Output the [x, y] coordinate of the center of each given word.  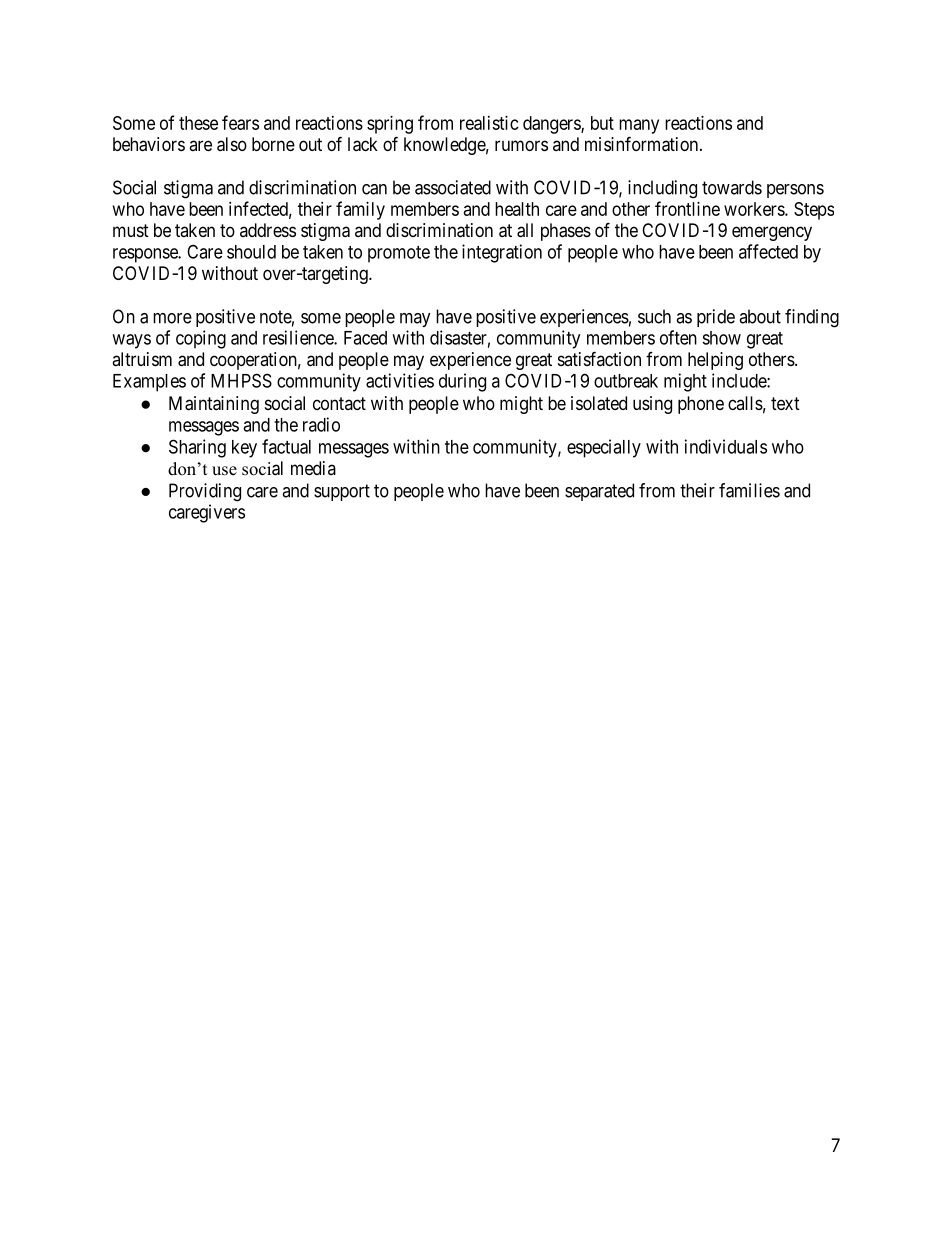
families [749, 490]
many [639, 126]
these [198, 123]
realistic [489, 123]
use [224, 471]
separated [599, 492]
